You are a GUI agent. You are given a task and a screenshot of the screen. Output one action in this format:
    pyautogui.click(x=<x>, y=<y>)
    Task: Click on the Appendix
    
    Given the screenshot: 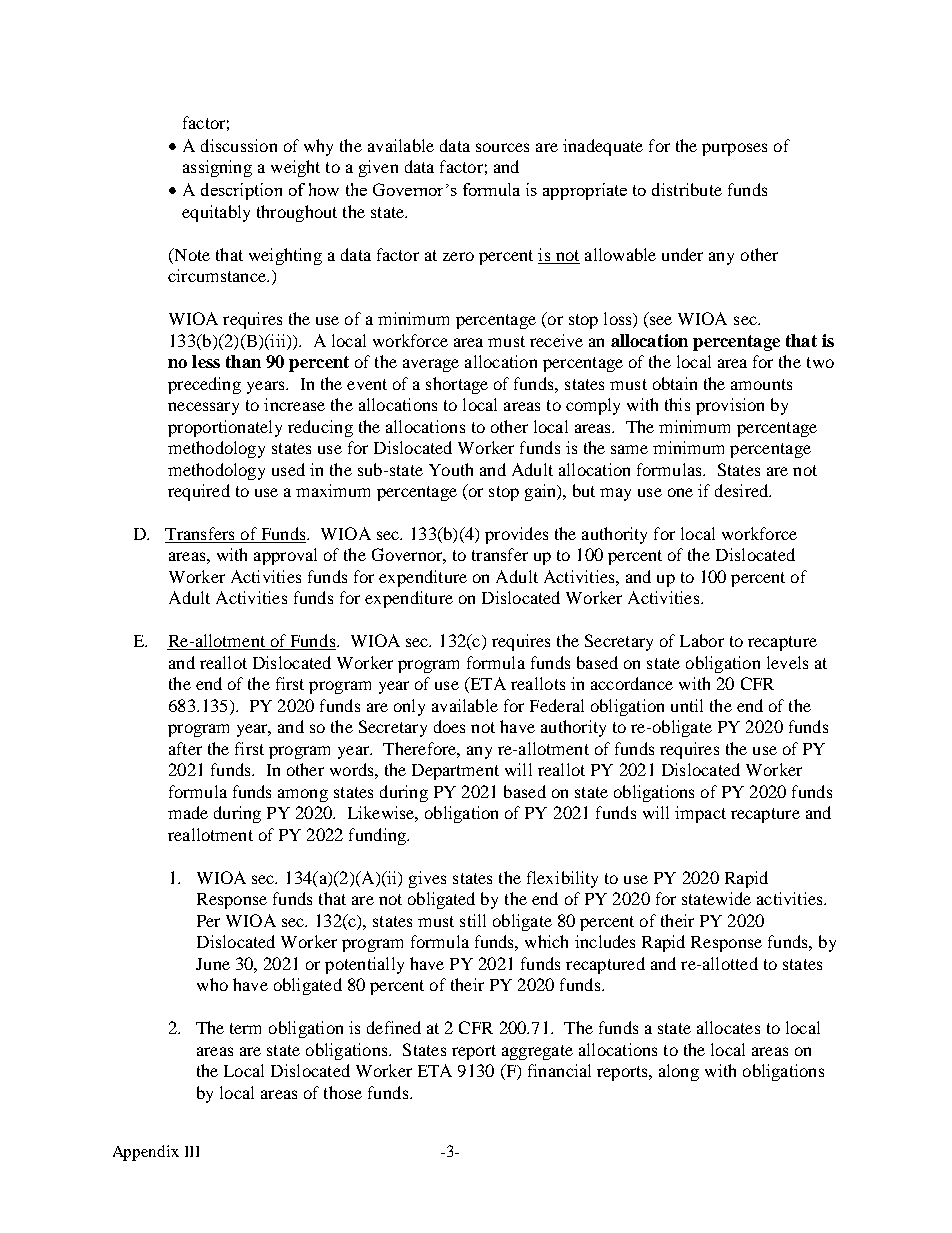 What is the action you would take?
    pyautogui.click(x=146, y=1153)
